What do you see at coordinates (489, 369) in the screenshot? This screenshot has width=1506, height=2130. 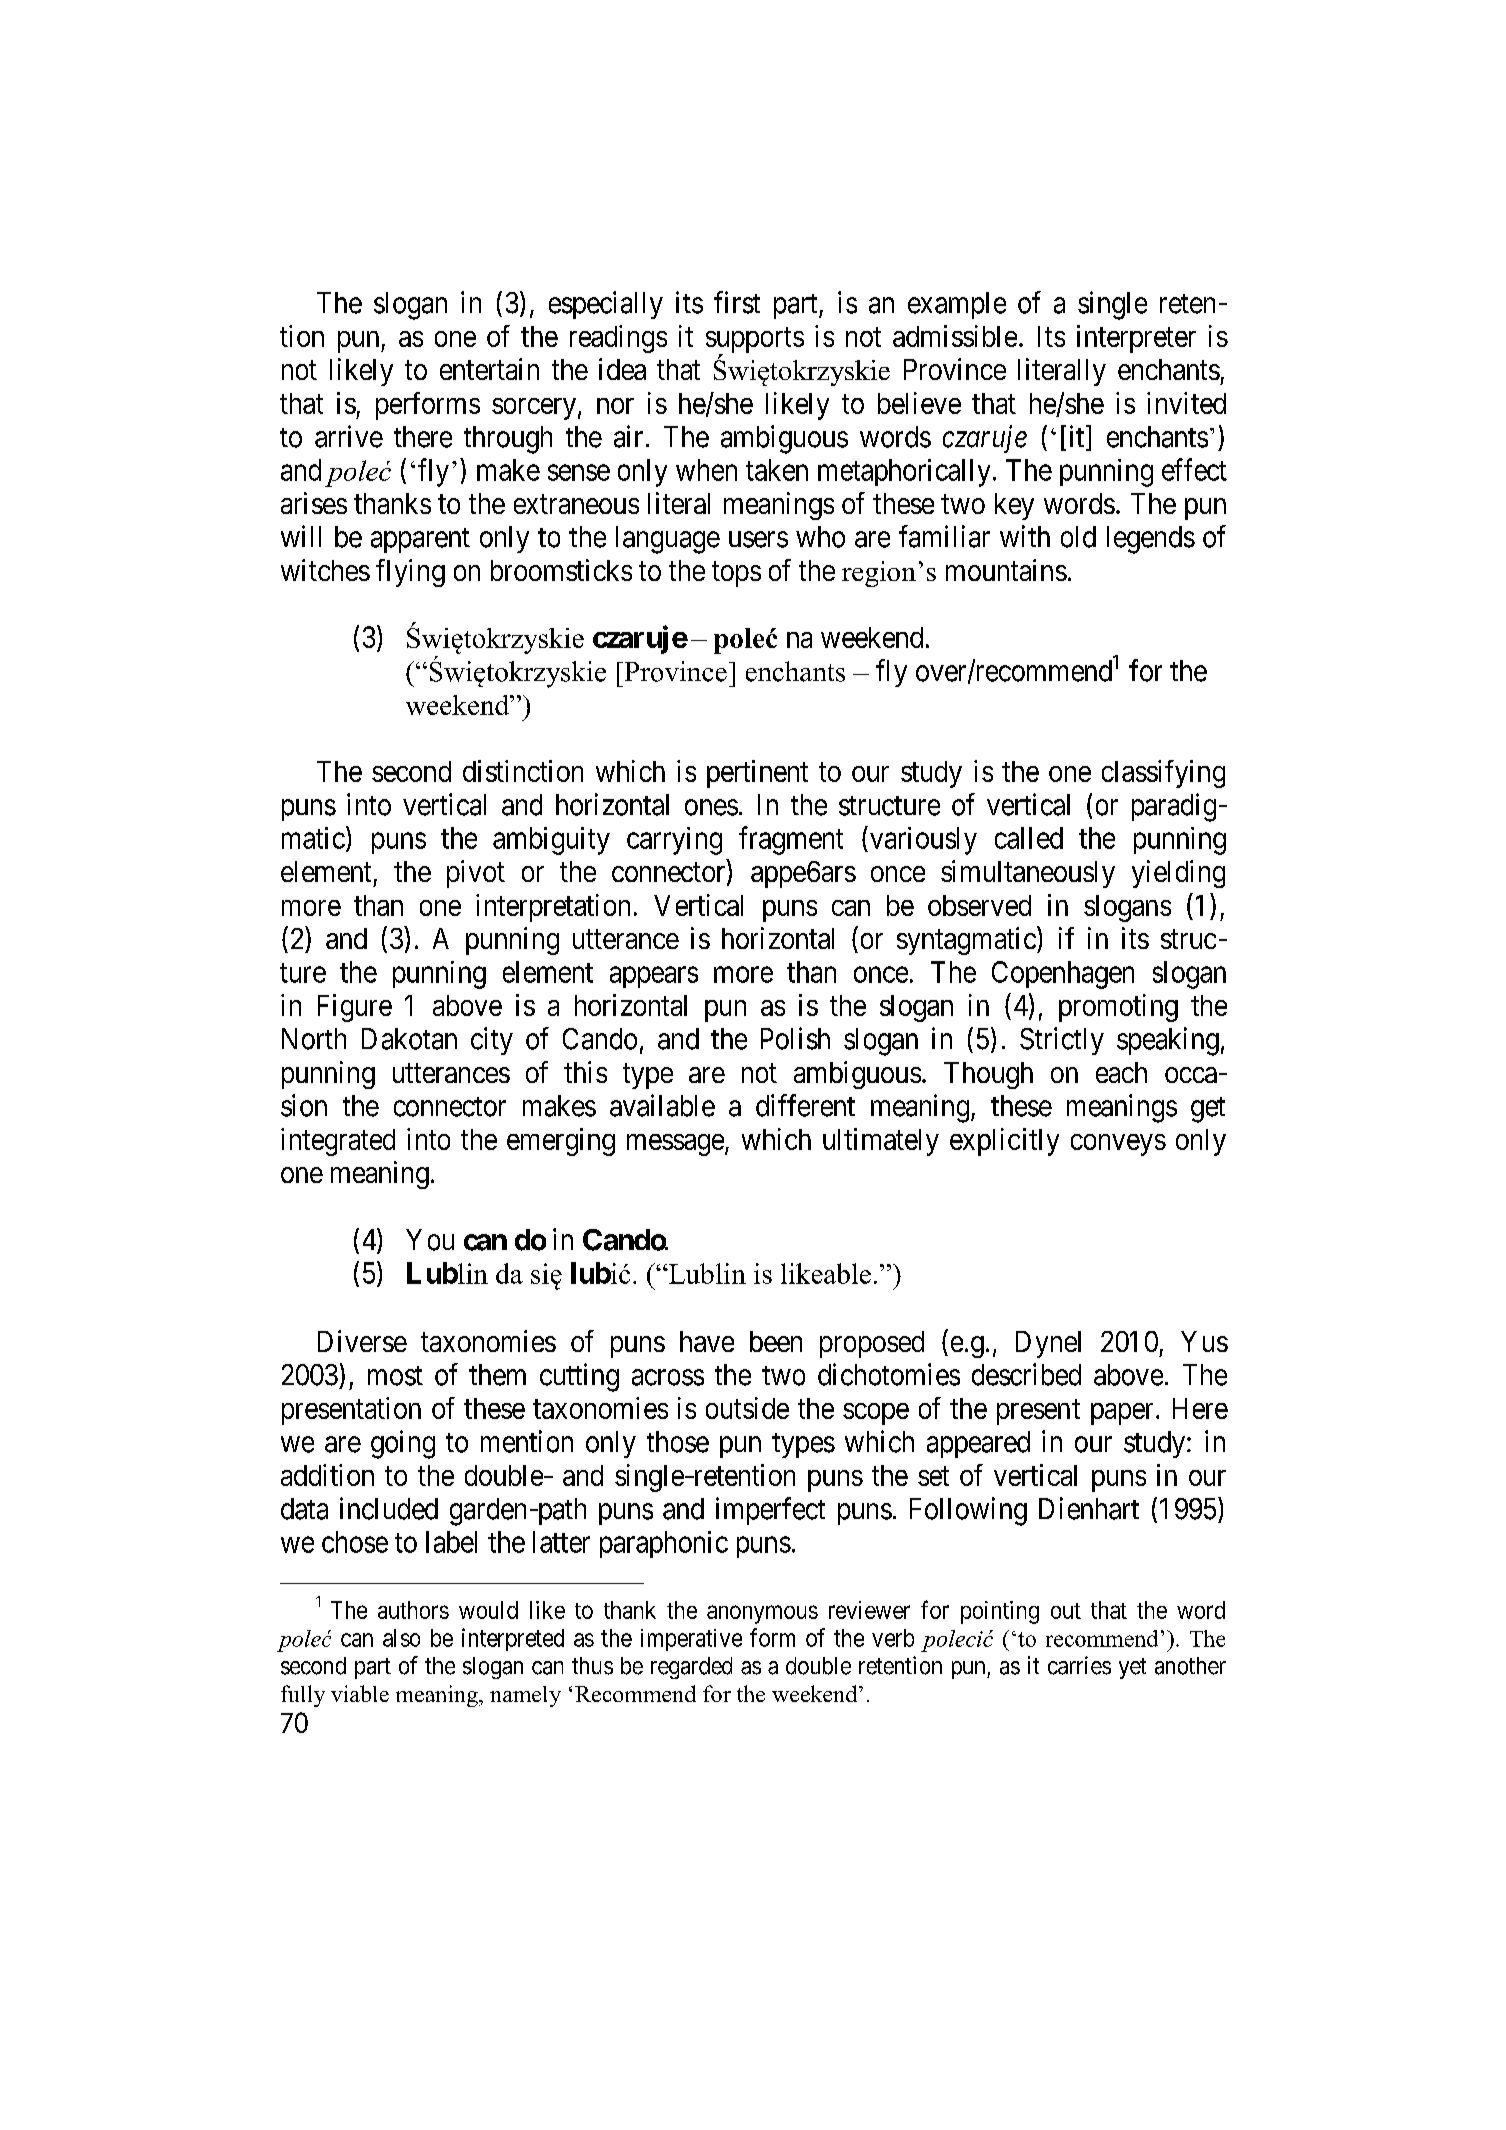 I see `entertain` at bounding box center [489, 369].
